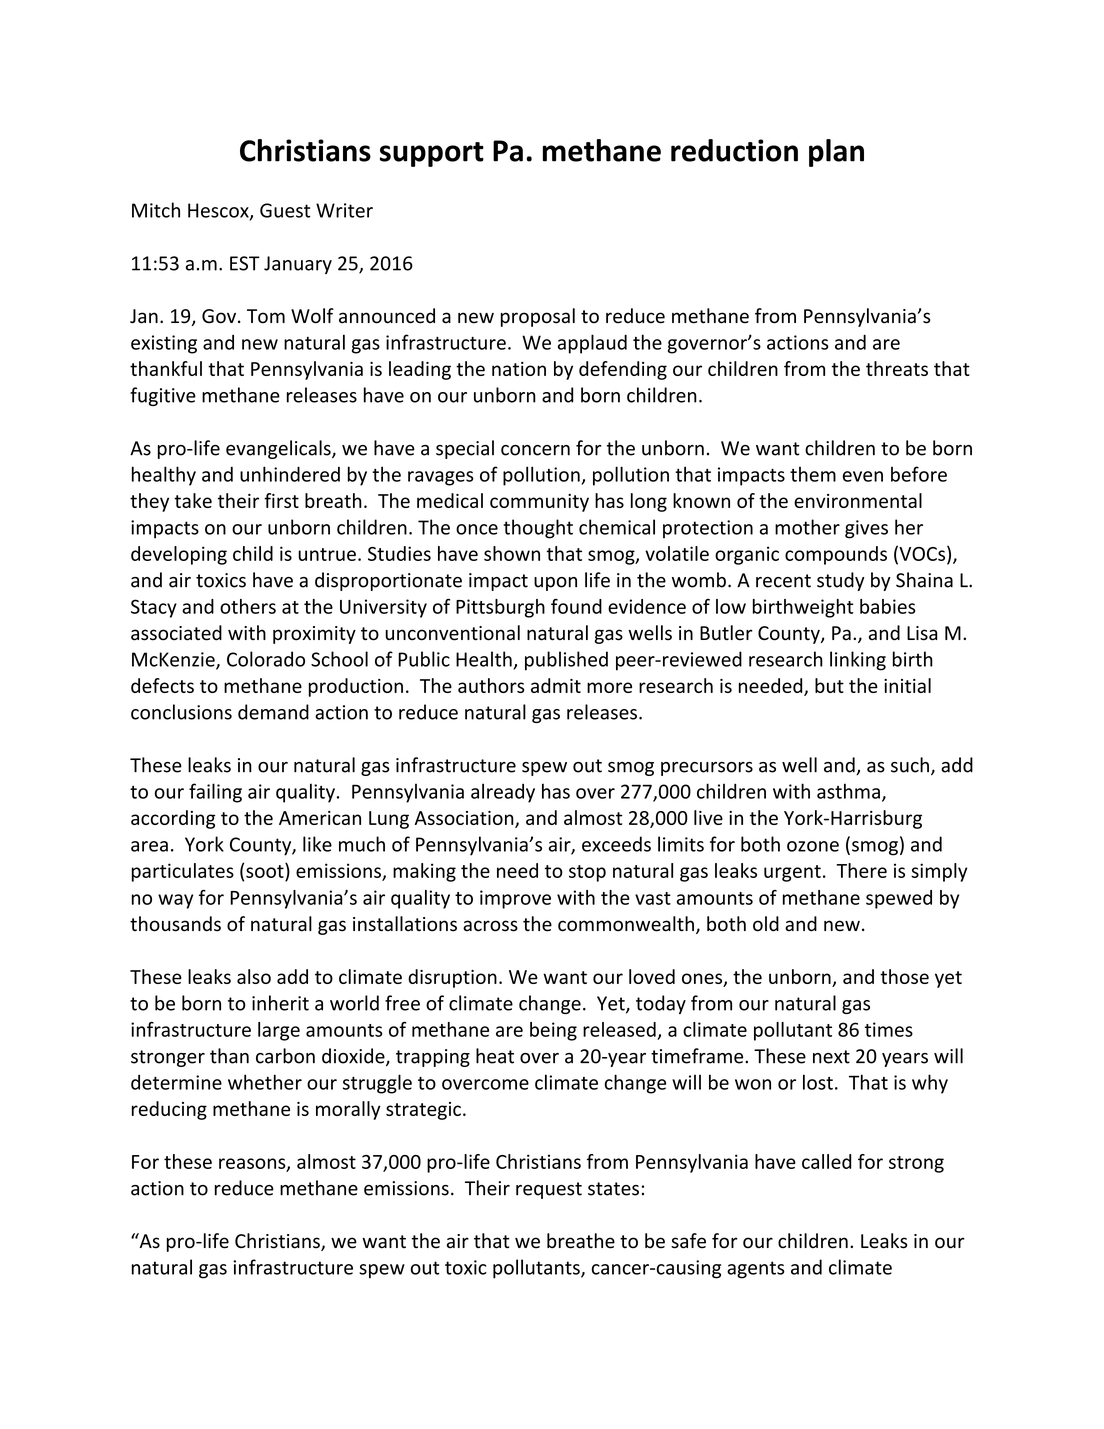  I want to click on linking, so click(858, 661).
